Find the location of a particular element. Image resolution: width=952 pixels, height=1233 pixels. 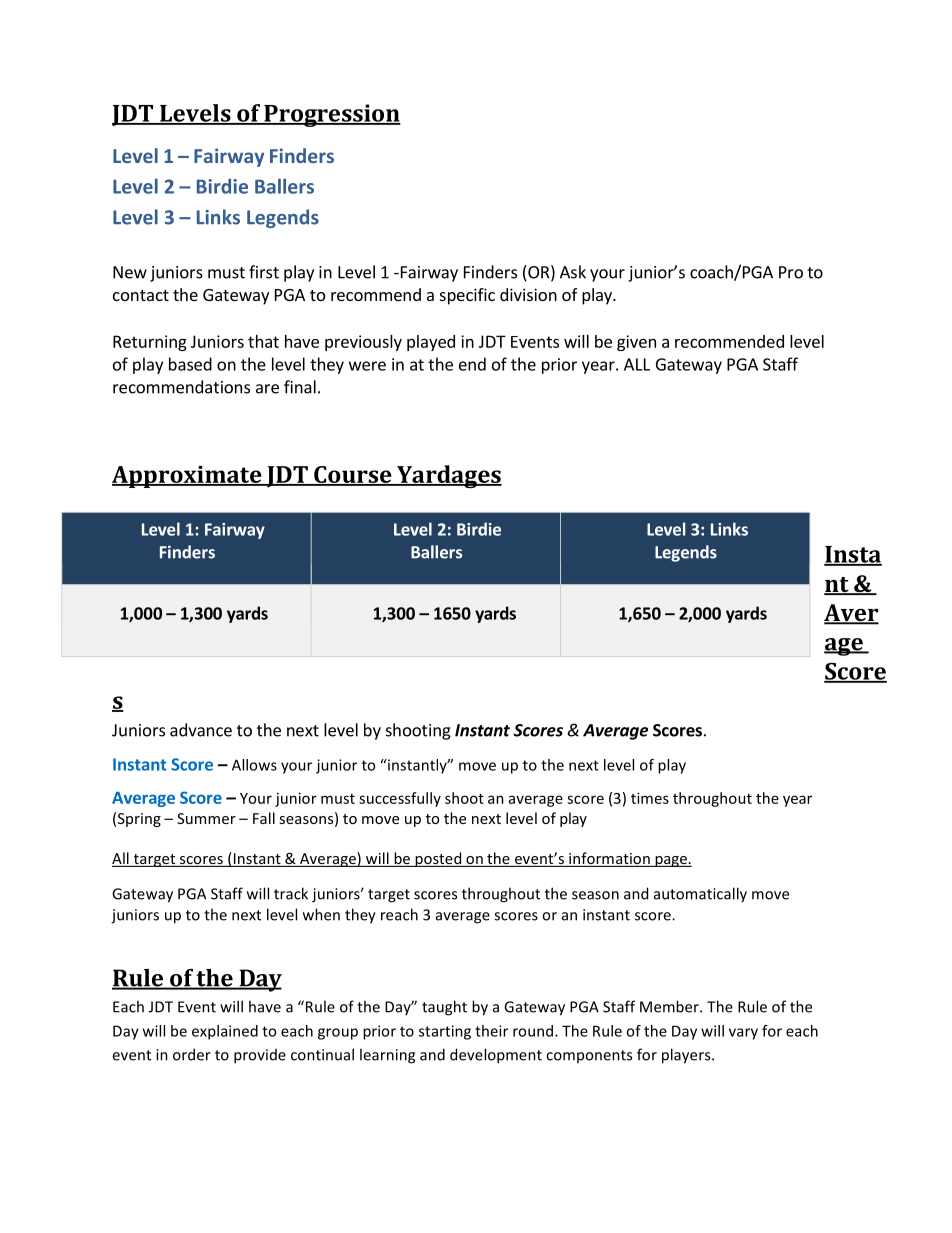

Course is located at coordinates (353, 475).
